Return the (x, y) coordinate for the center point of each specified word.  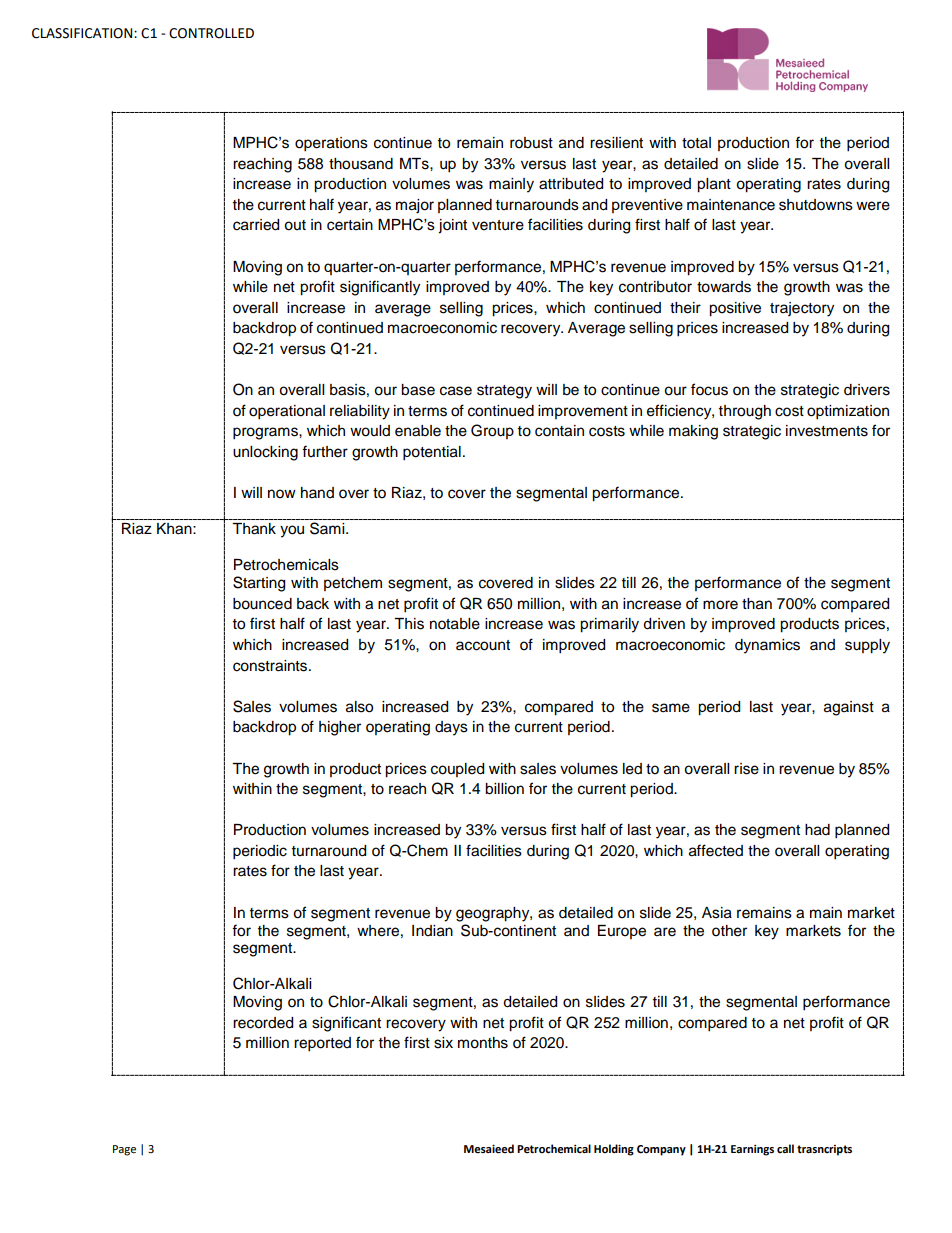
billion (504, 789)
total (696, 143)
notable (455, 624)
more (720, 605)
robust (531, 143)
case (456, 391)
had (817, 830)
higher (340, 728)
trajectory (802, 309)
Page (124, 1150)
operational (287, 412)
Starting (259, 584)
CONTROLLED (211, 33)
